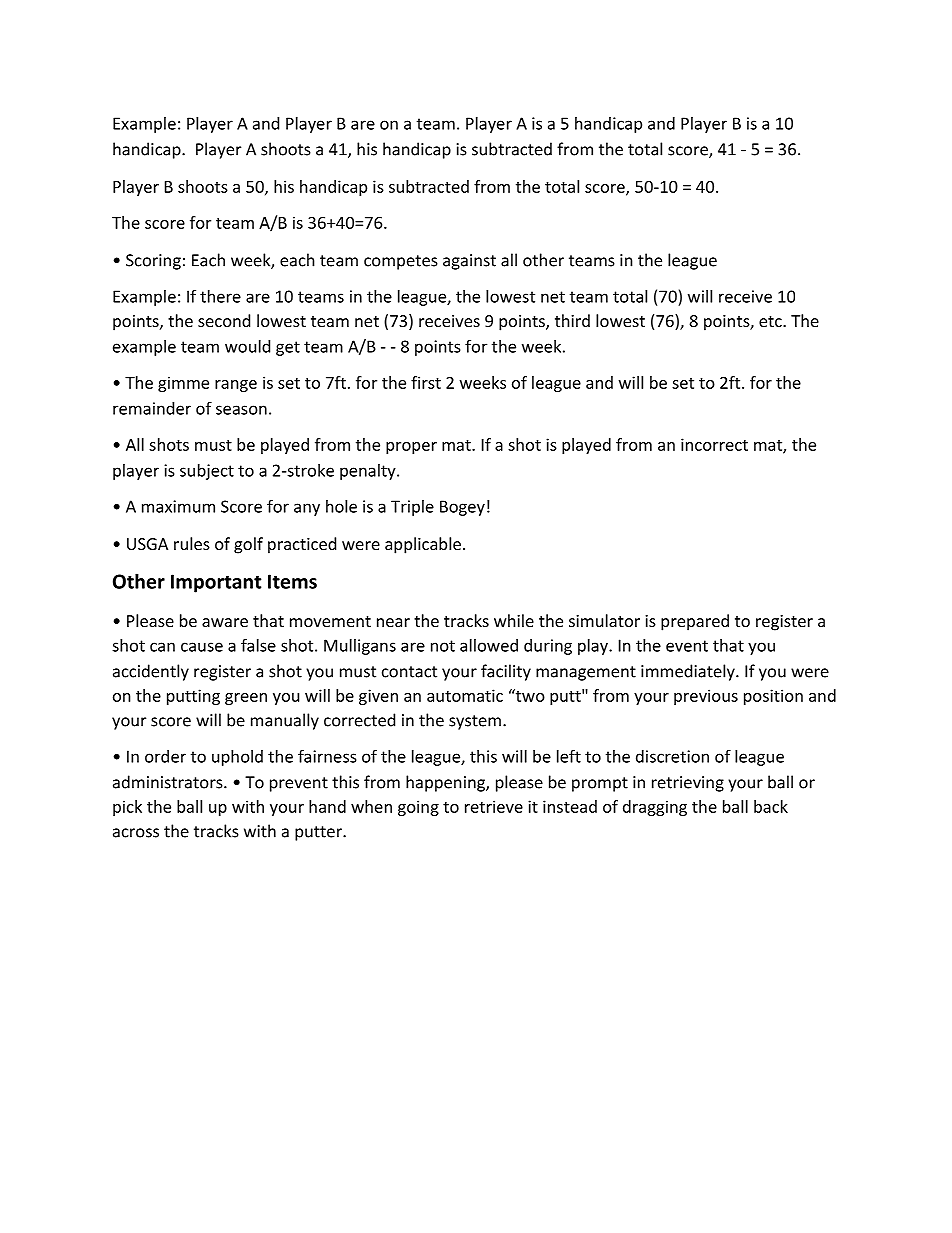 The height and width of the screenshot is (1233, 952). I want to click on there, so click(220, 296).
